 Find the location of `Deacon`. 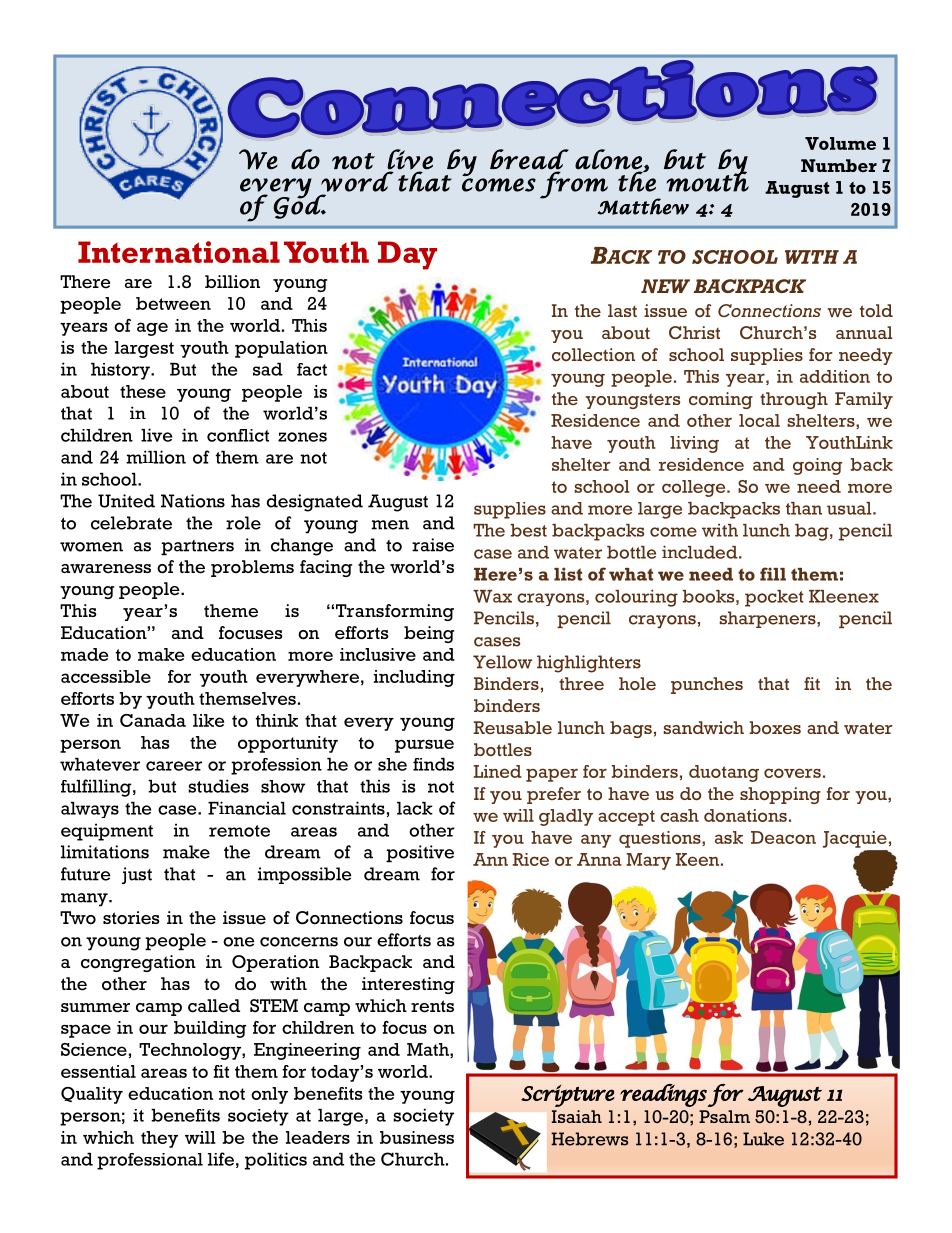

Deacon is located at coordinates (783, 837).
